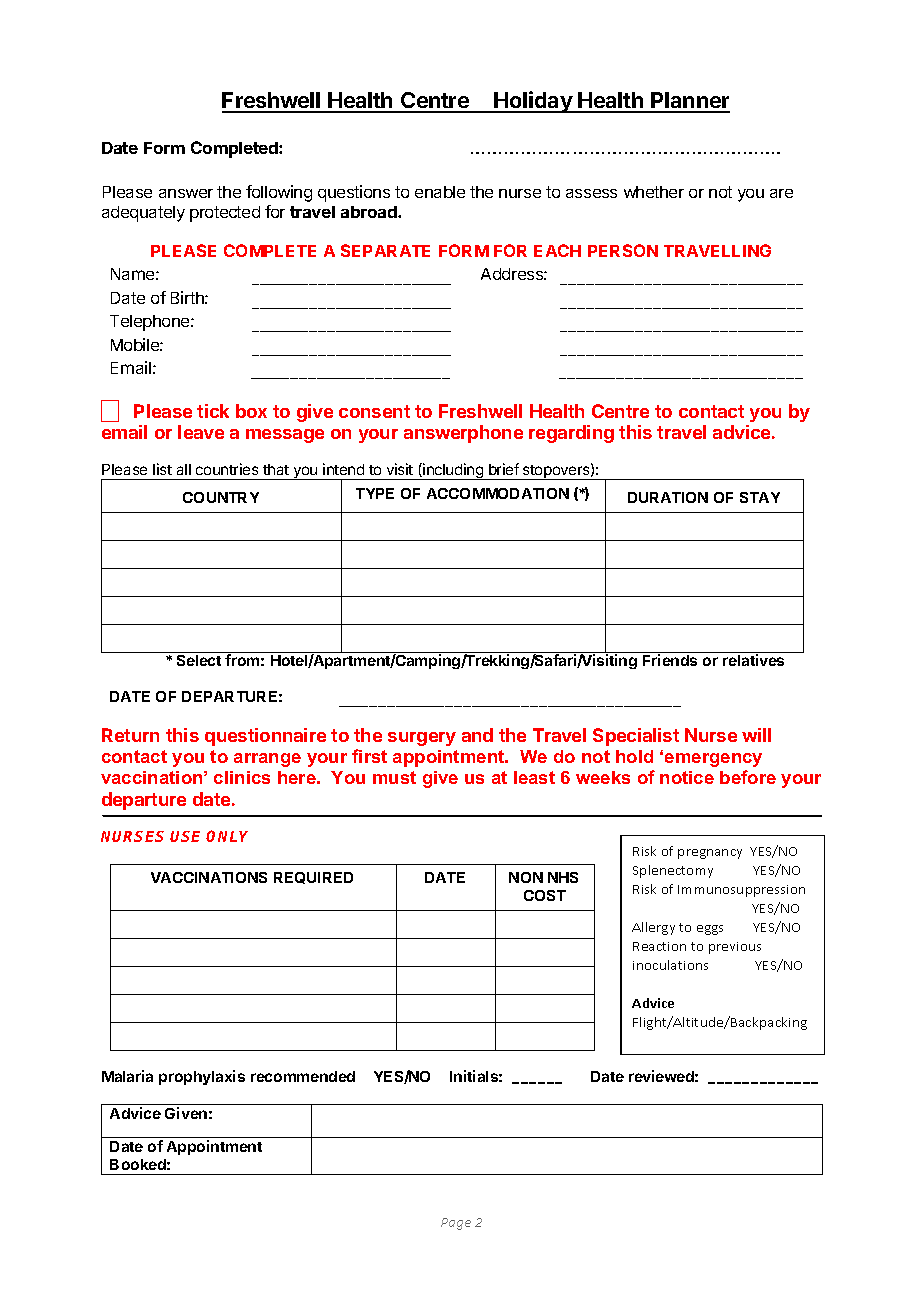 The height and width of the screenshot is (1308, 924). Describe the element at coordinates (440, 192) in the screenshot. I see `enable` at that location.
